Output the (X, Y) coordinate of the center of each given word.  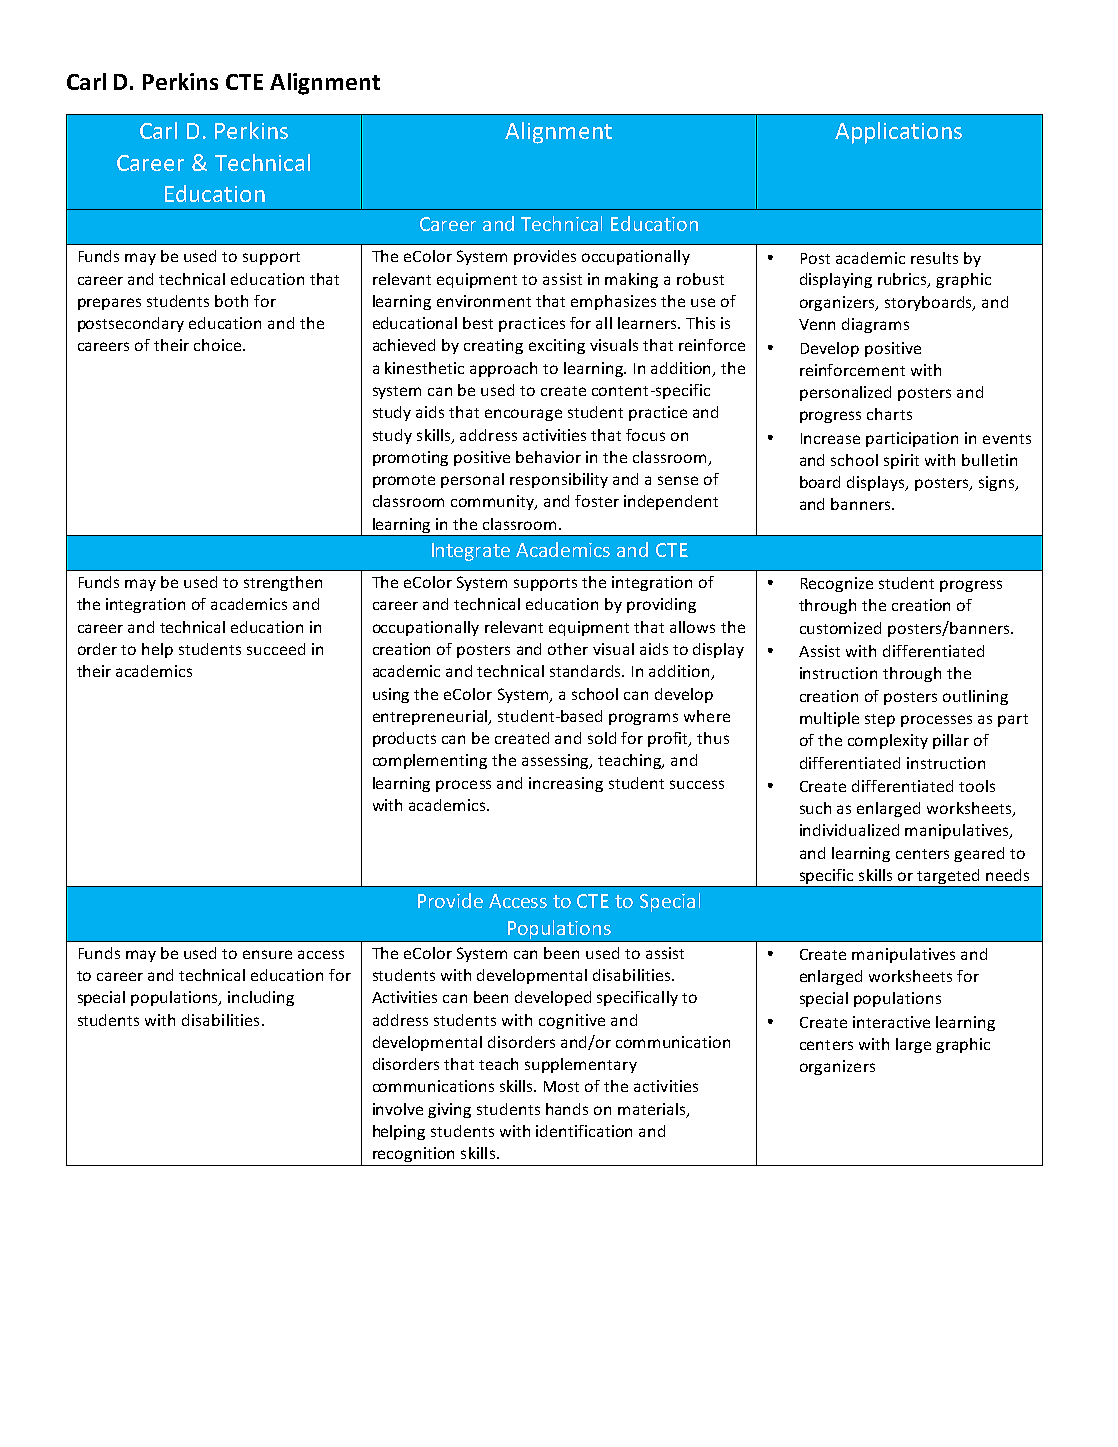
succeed (276, 649)
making (631, 280)
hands (567, 1109)
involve (398, 1109)
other (568, 649)
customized (840, 628)
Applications (898, 133)
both (231, 301)
